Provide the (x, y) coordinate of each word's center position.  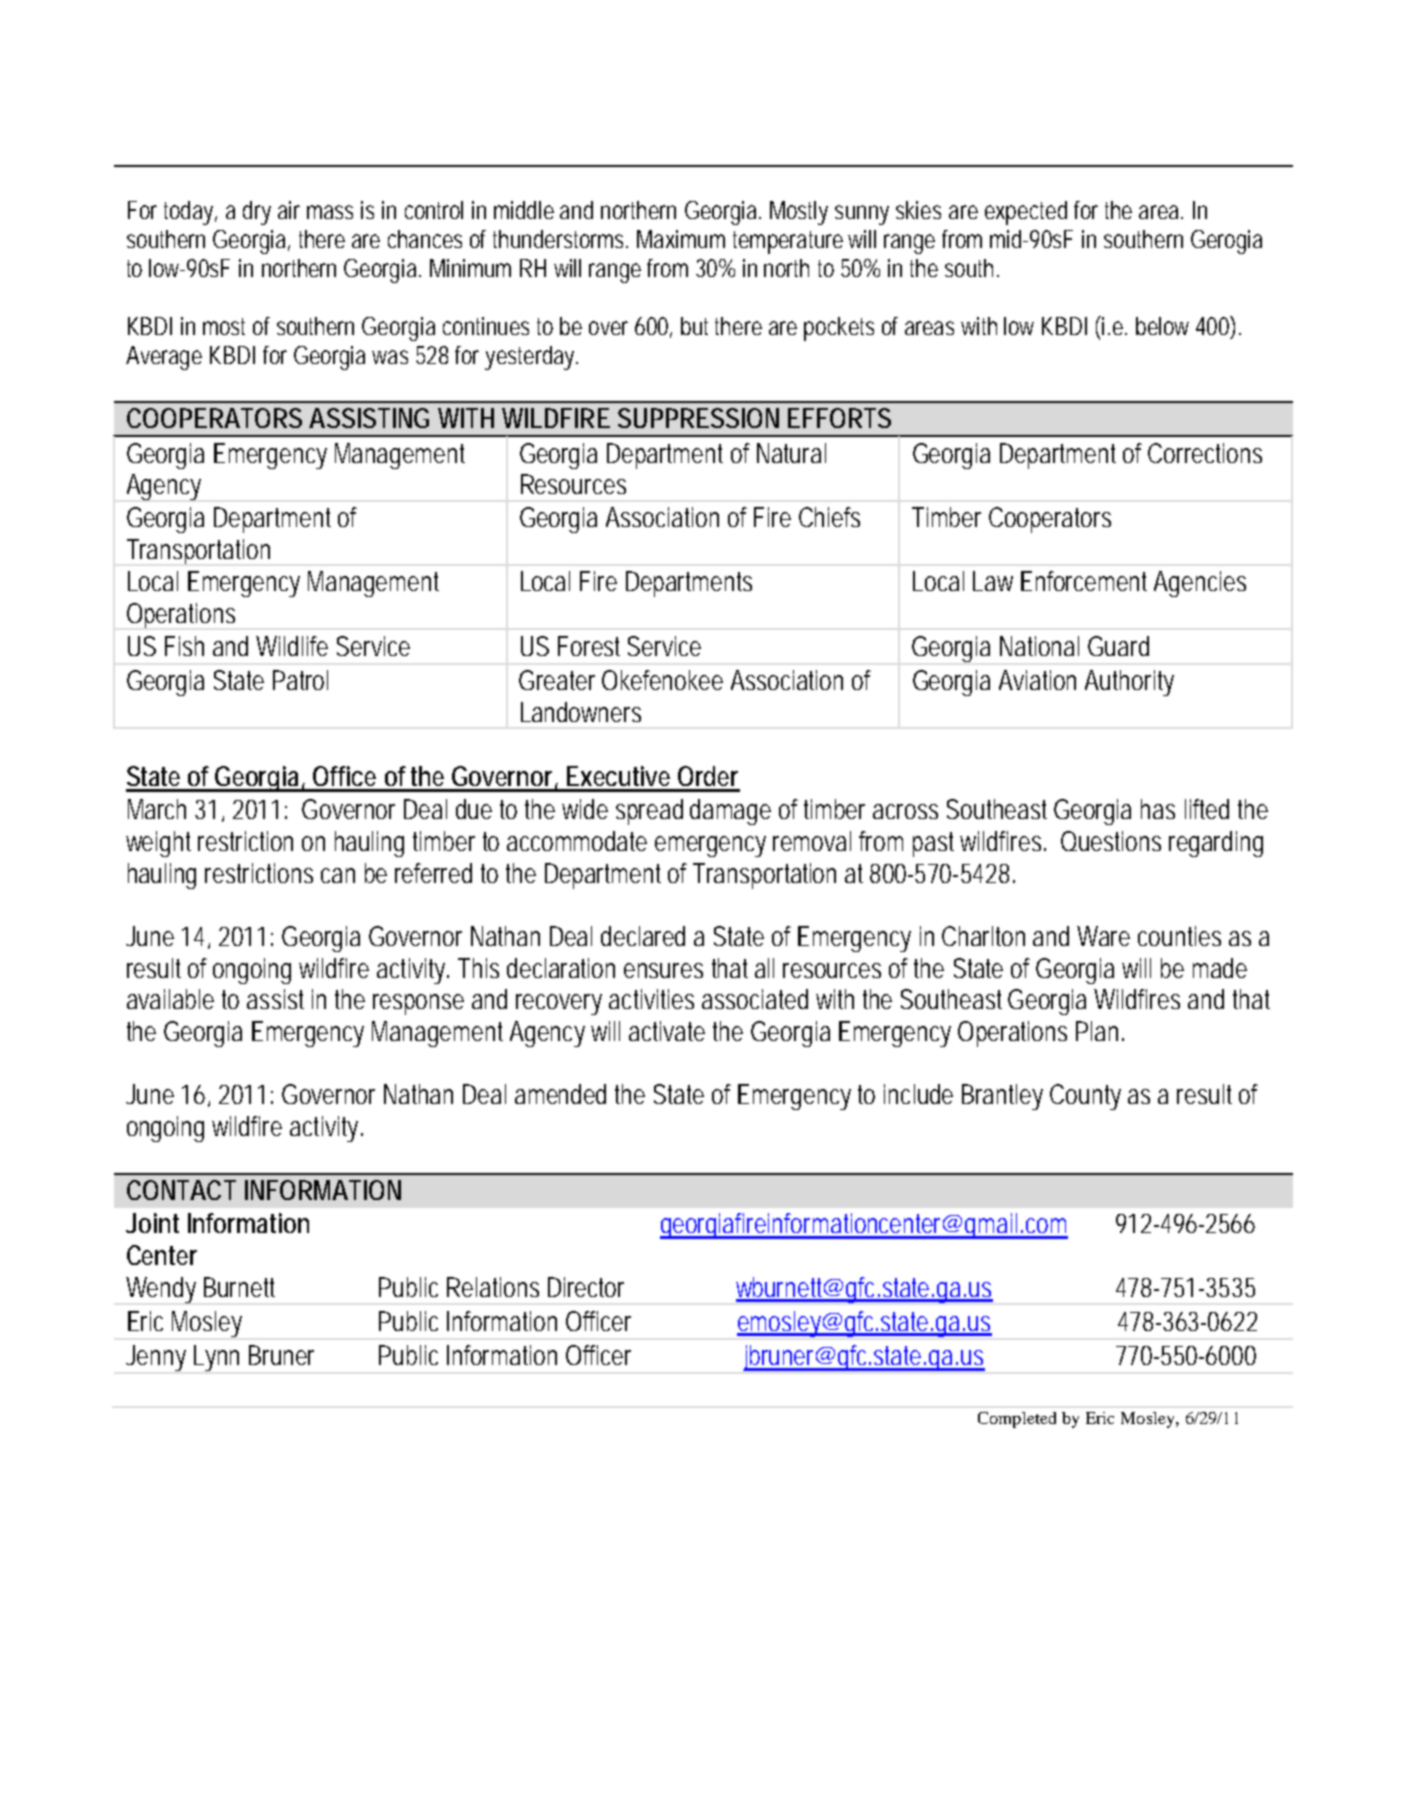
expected (1026, 213)
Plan (1100, 1031)
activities (651, 999)
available (170, 999)
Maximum (681, 239)
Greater (557, 680)
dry (257, 213)
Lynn (216, 1358)
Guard (1118, 646)
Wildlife (292, 646)
